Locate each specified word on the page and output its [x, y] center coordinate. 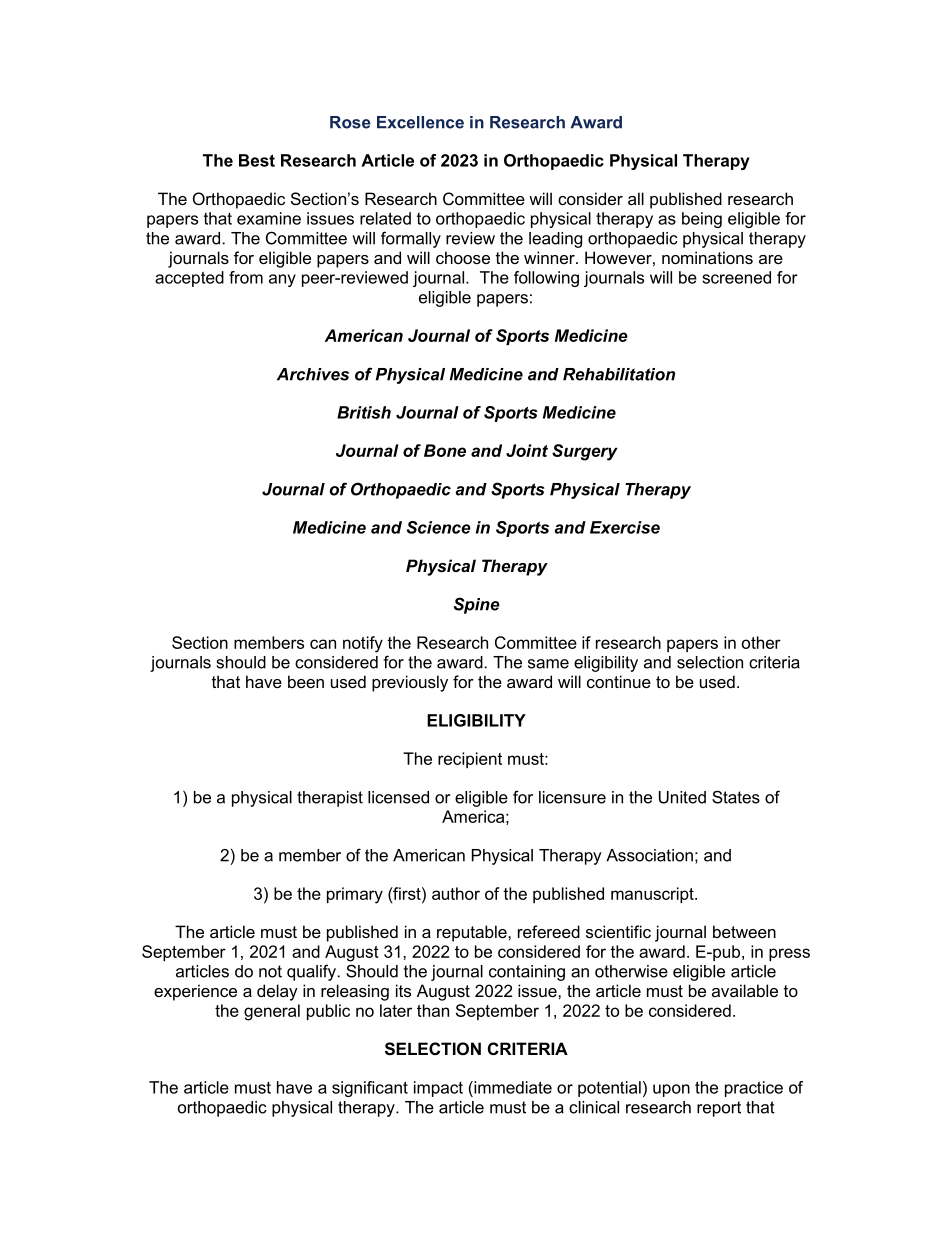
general [272, 1012]
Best [257, 160]
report [719, 1109]
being [702, 220]
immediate [512, 1087]
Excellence [420, 122]
